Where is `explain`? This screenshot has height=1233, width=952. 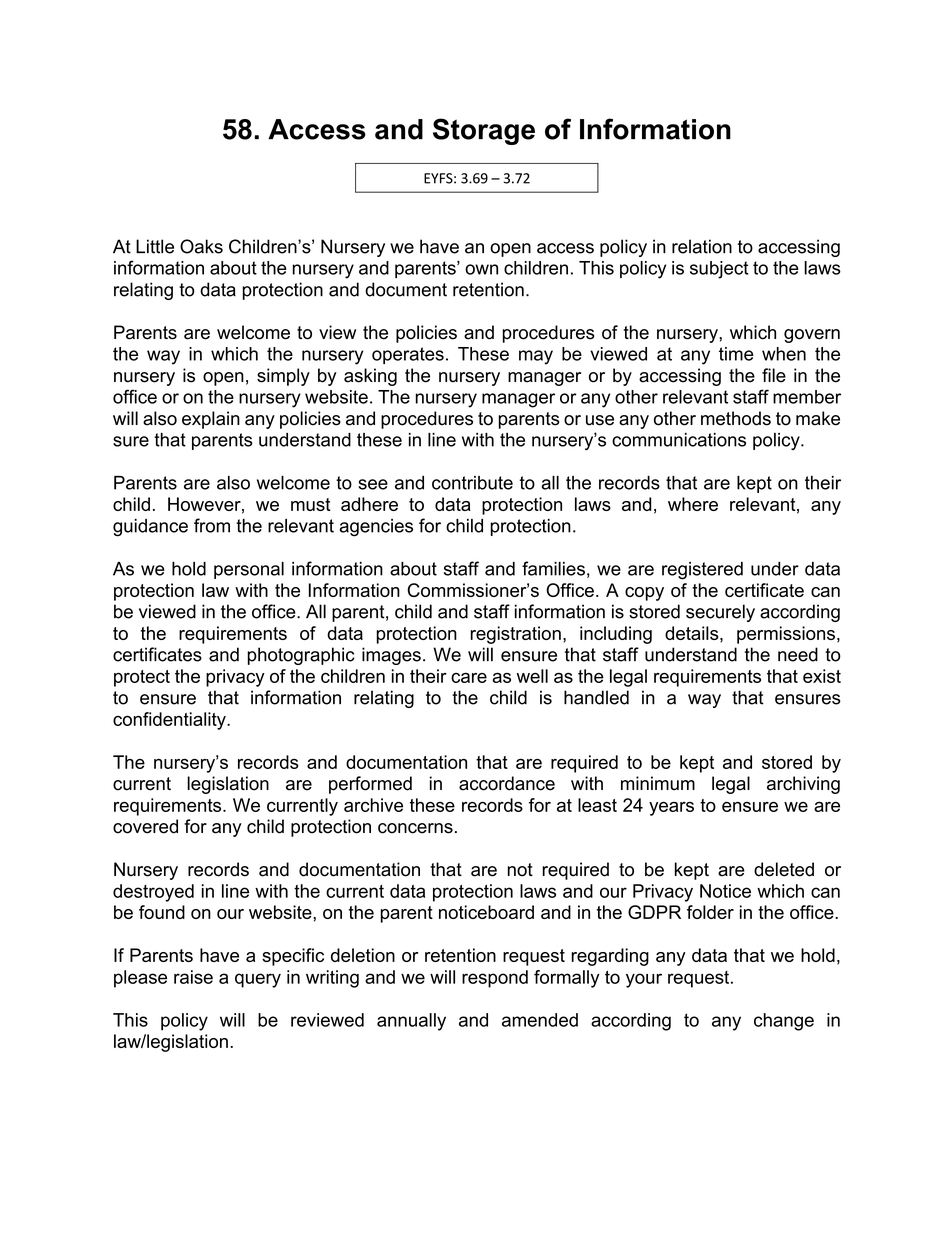 explain is located at coordinates (211, 420).
